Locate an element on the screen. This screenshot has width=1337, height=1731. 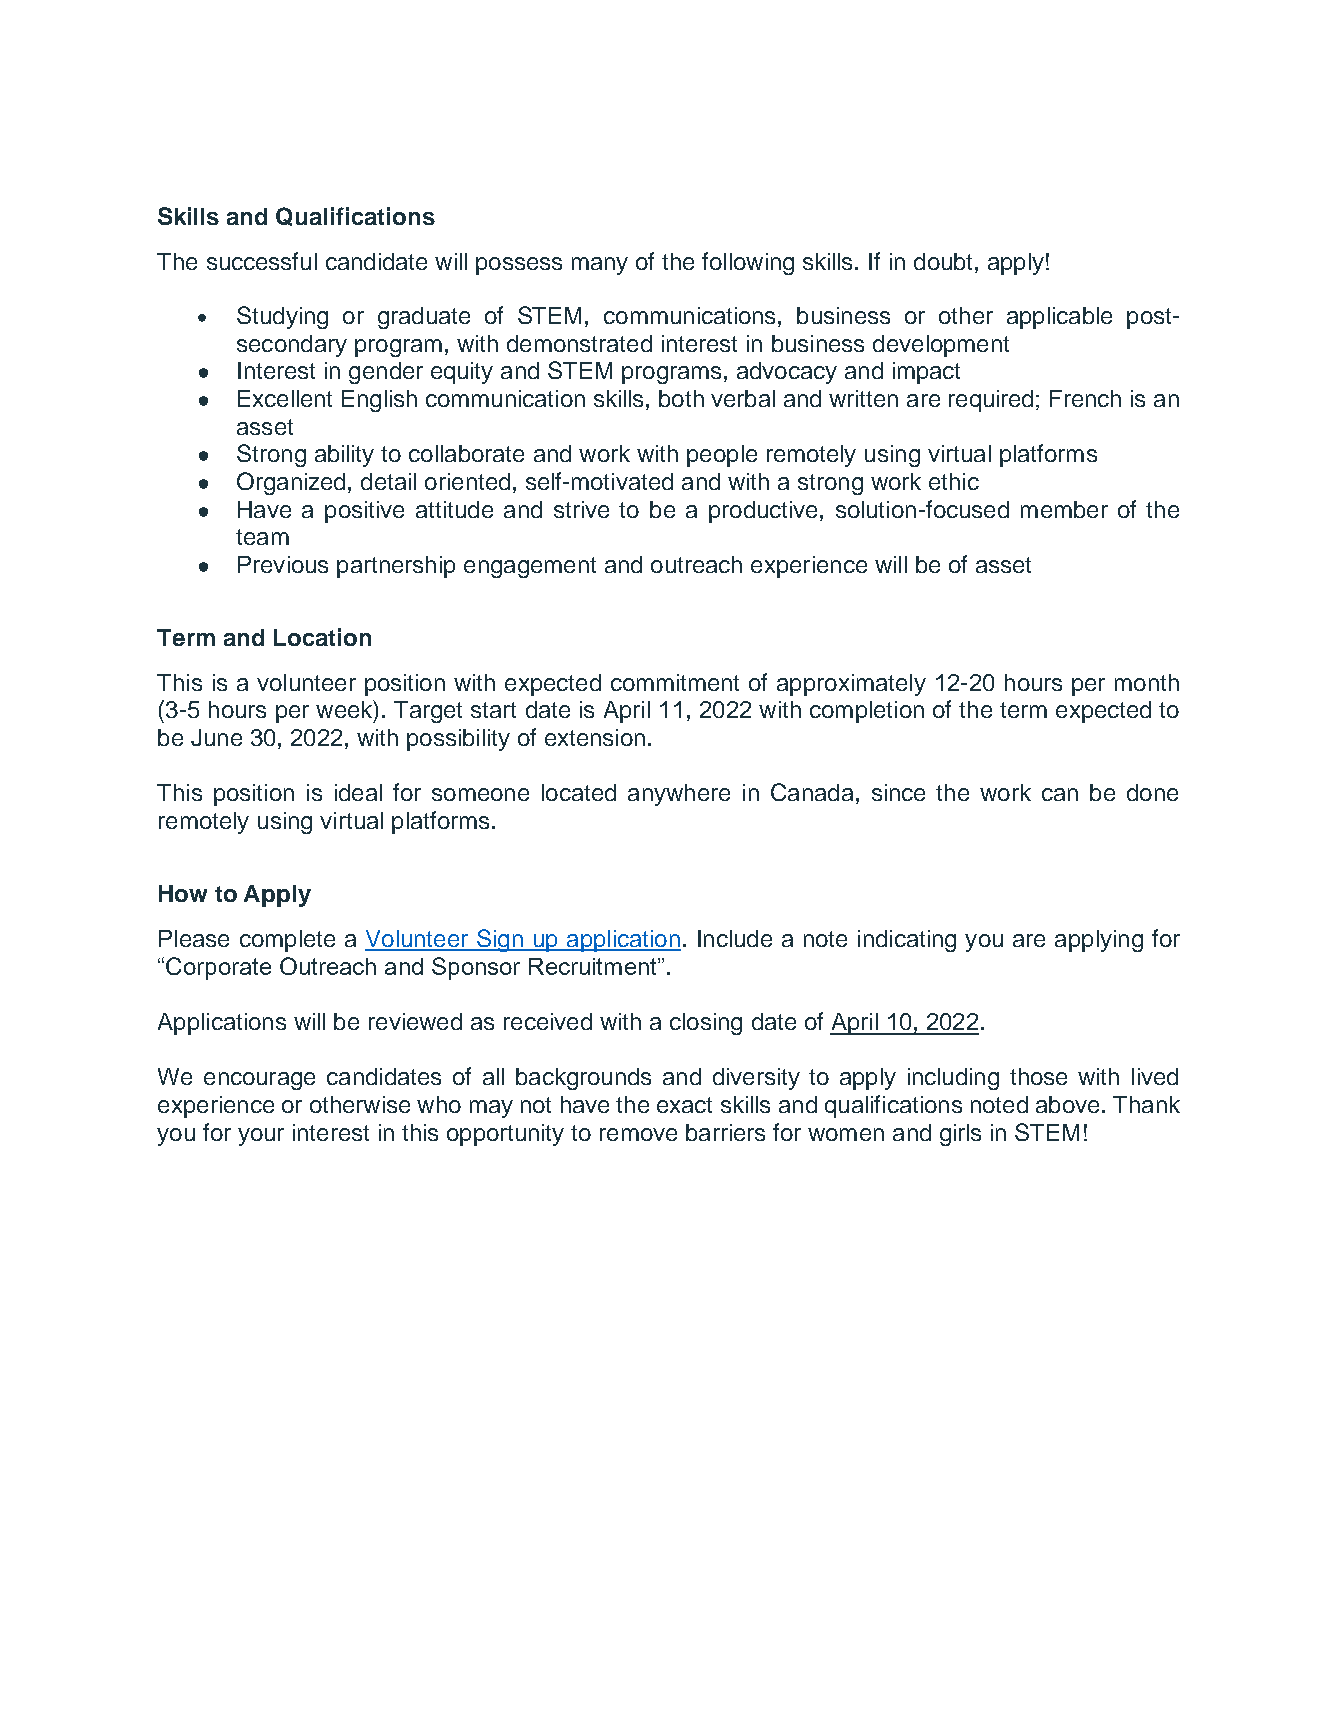
done is located at coordinates (1152, 792).
